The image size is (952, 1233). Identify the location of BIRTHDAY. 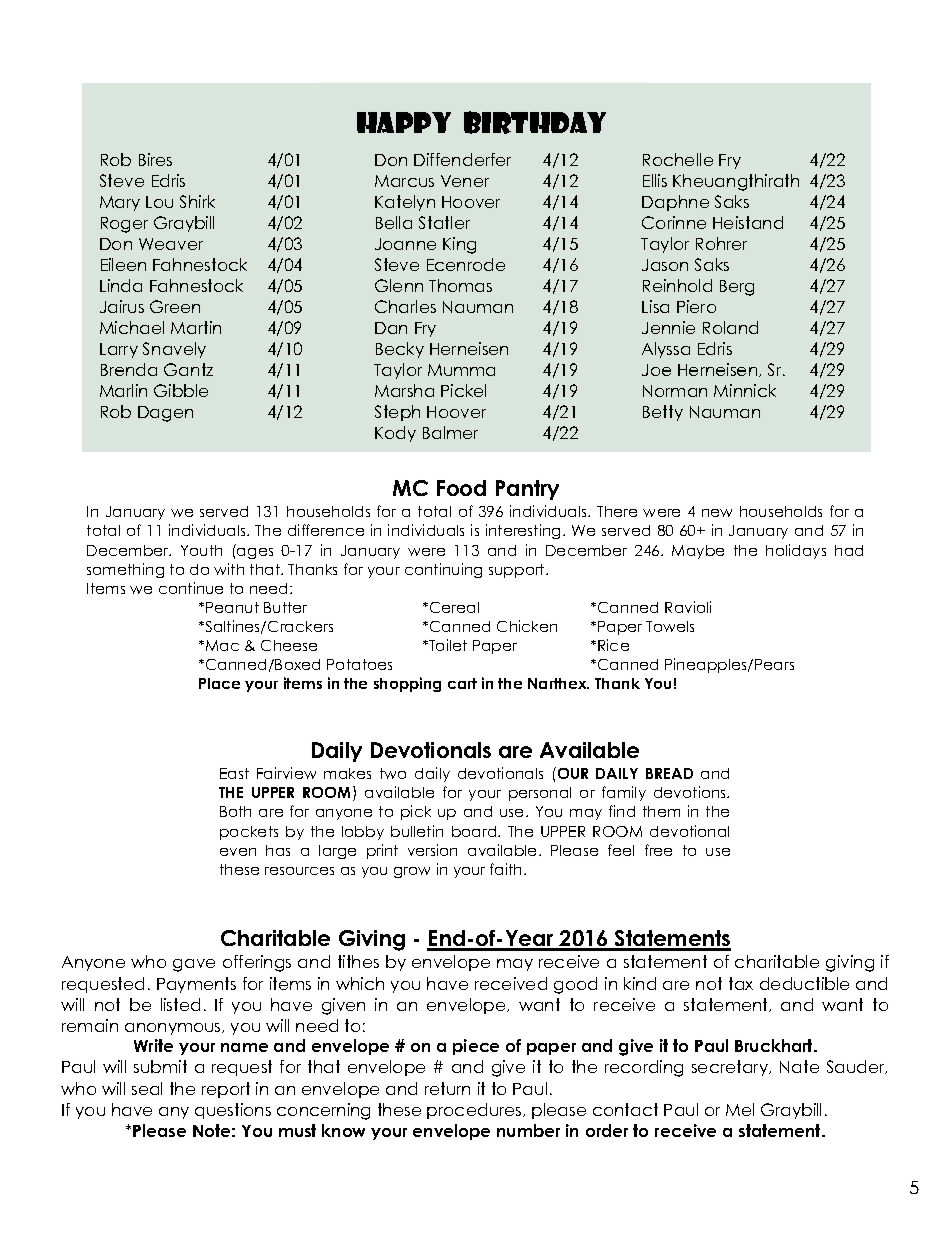
(535, 122).
